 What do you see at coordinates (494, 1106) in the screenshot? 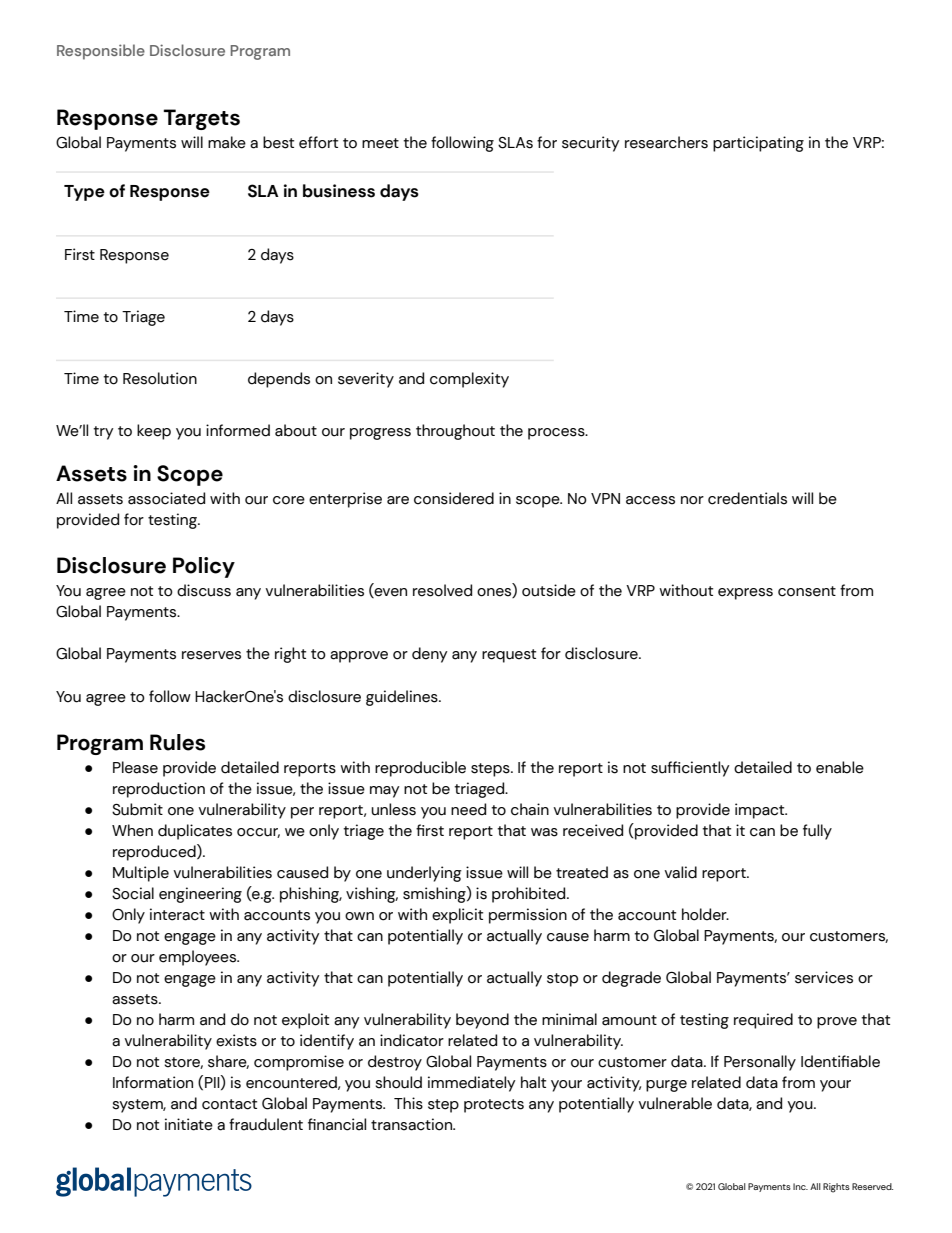
I see `protects` at bounding box center [494, 1106].
